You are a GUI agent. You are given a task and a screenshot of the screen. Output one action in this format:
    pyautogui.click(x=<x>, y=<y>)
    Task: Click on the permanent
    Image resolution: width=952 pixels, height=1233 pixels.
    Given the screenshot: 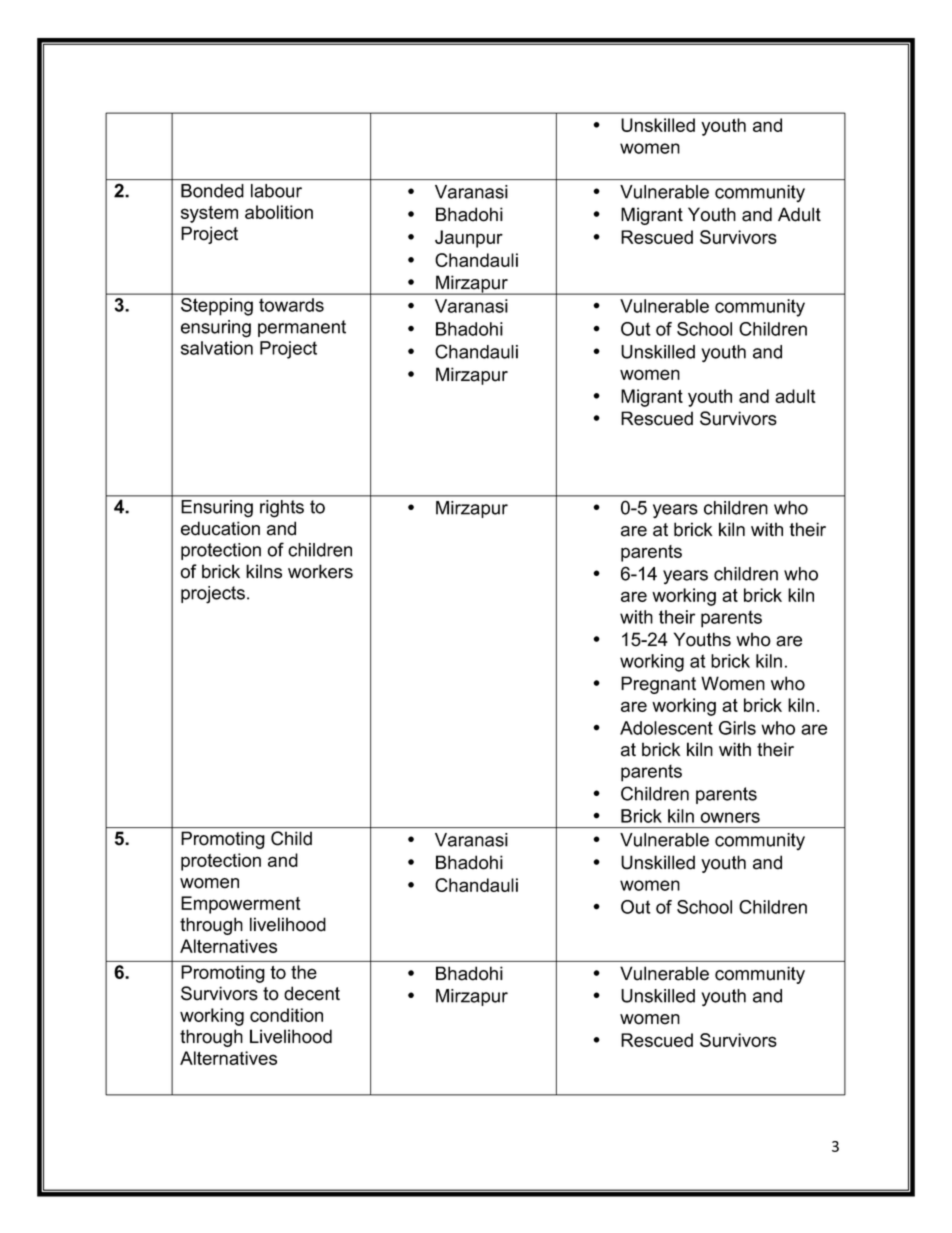 What is the action you would take?
    pyautogui.click(x=302, y=328)
